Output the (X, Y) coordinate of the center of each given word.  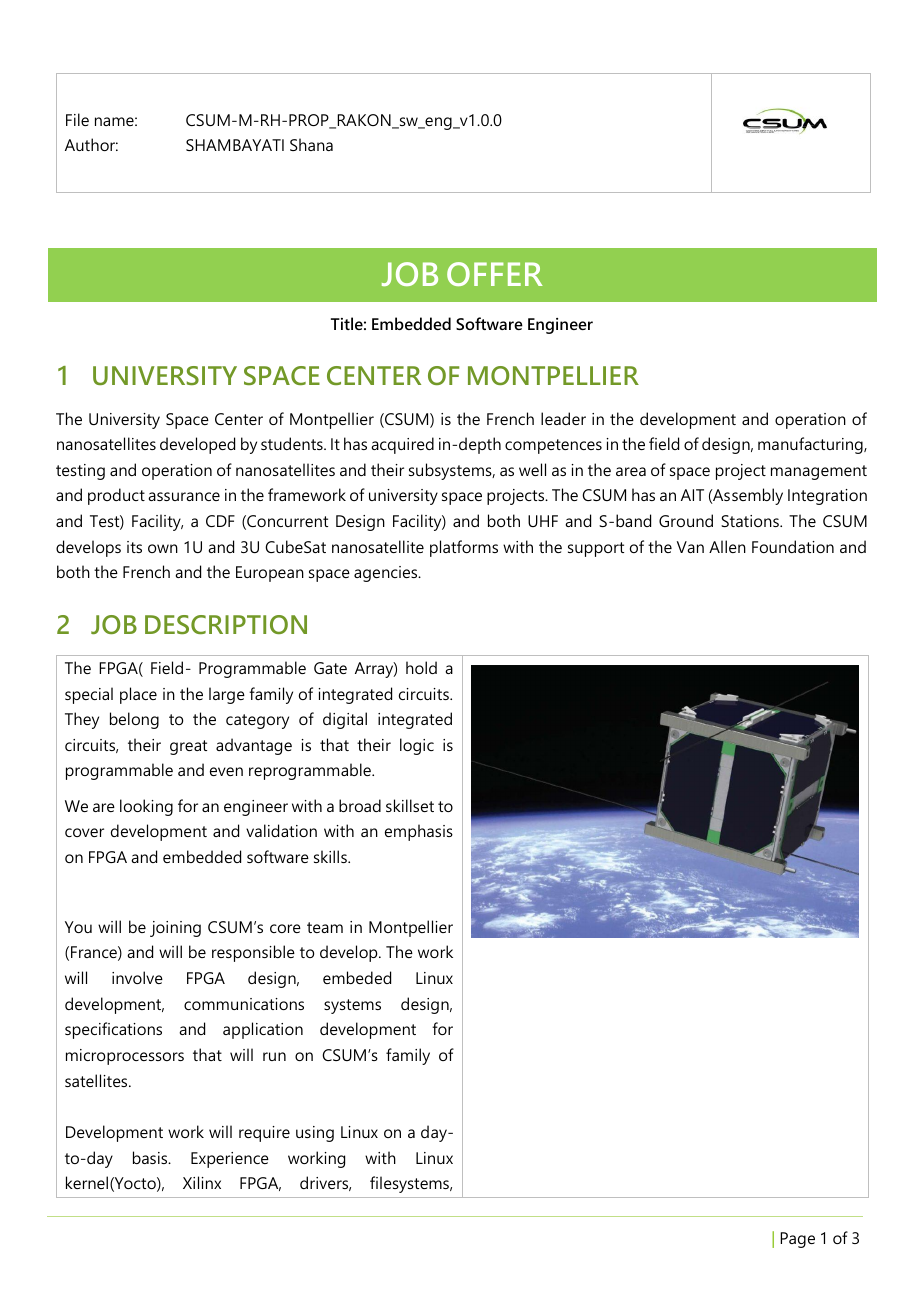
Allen (727, 546)
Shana (311, 144)
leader (563, 418)
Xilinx (202, 1182)
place (138, 695)
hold (421, 667)
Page (797, 1240)
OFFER (495, 274)
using (315, 1134)
